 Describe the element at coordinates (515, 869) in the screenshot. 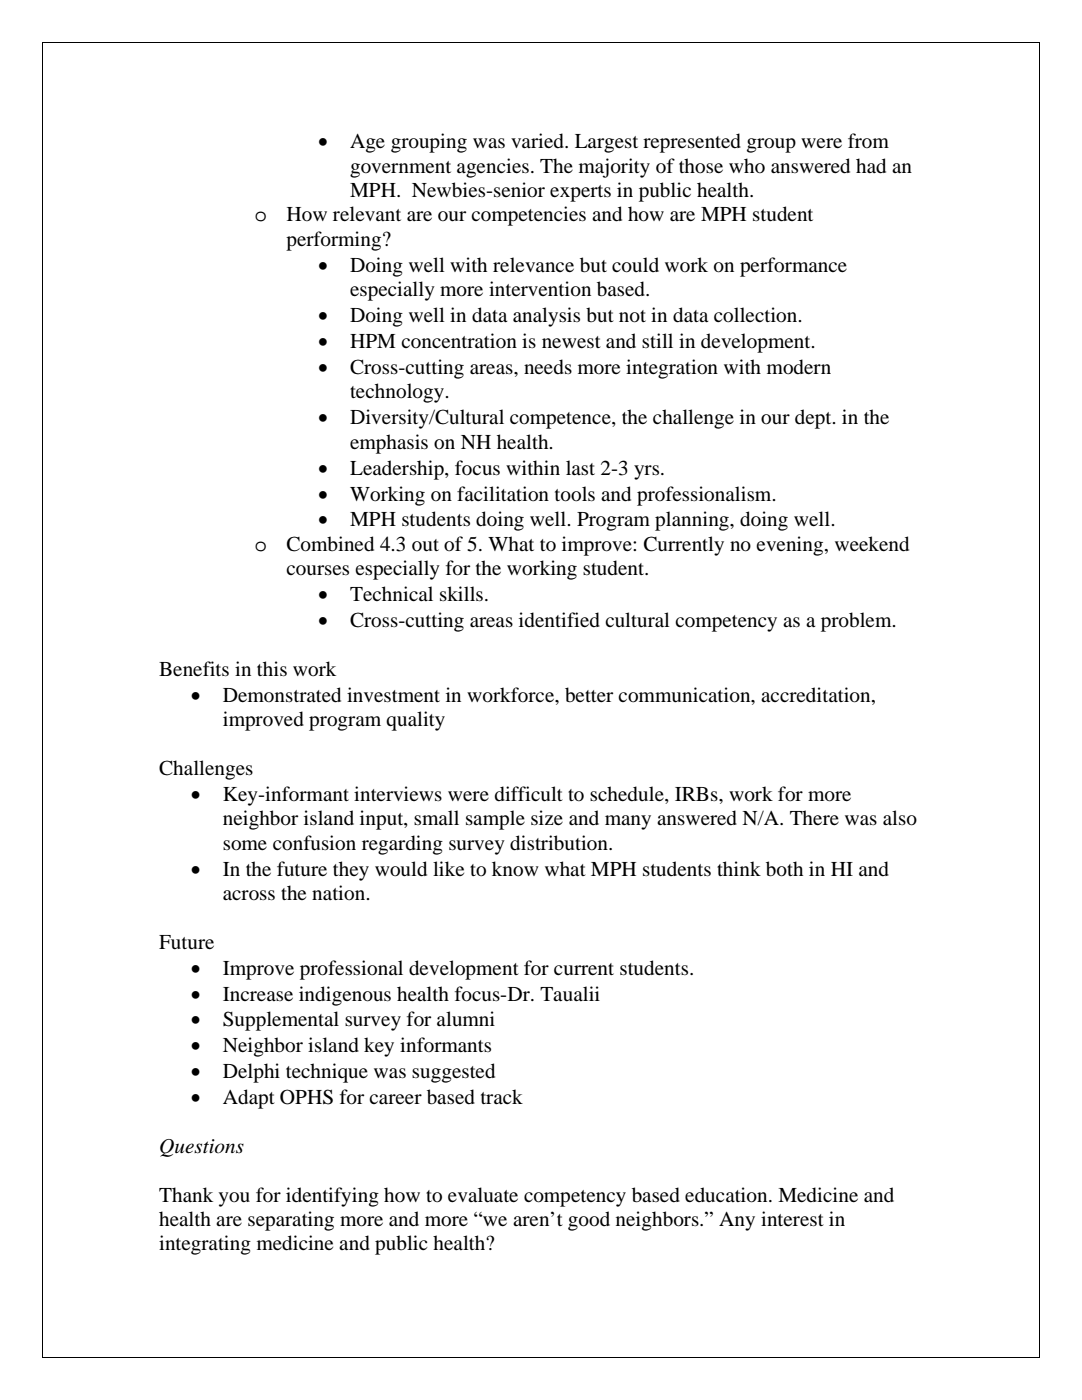

I see `know` at that location.
